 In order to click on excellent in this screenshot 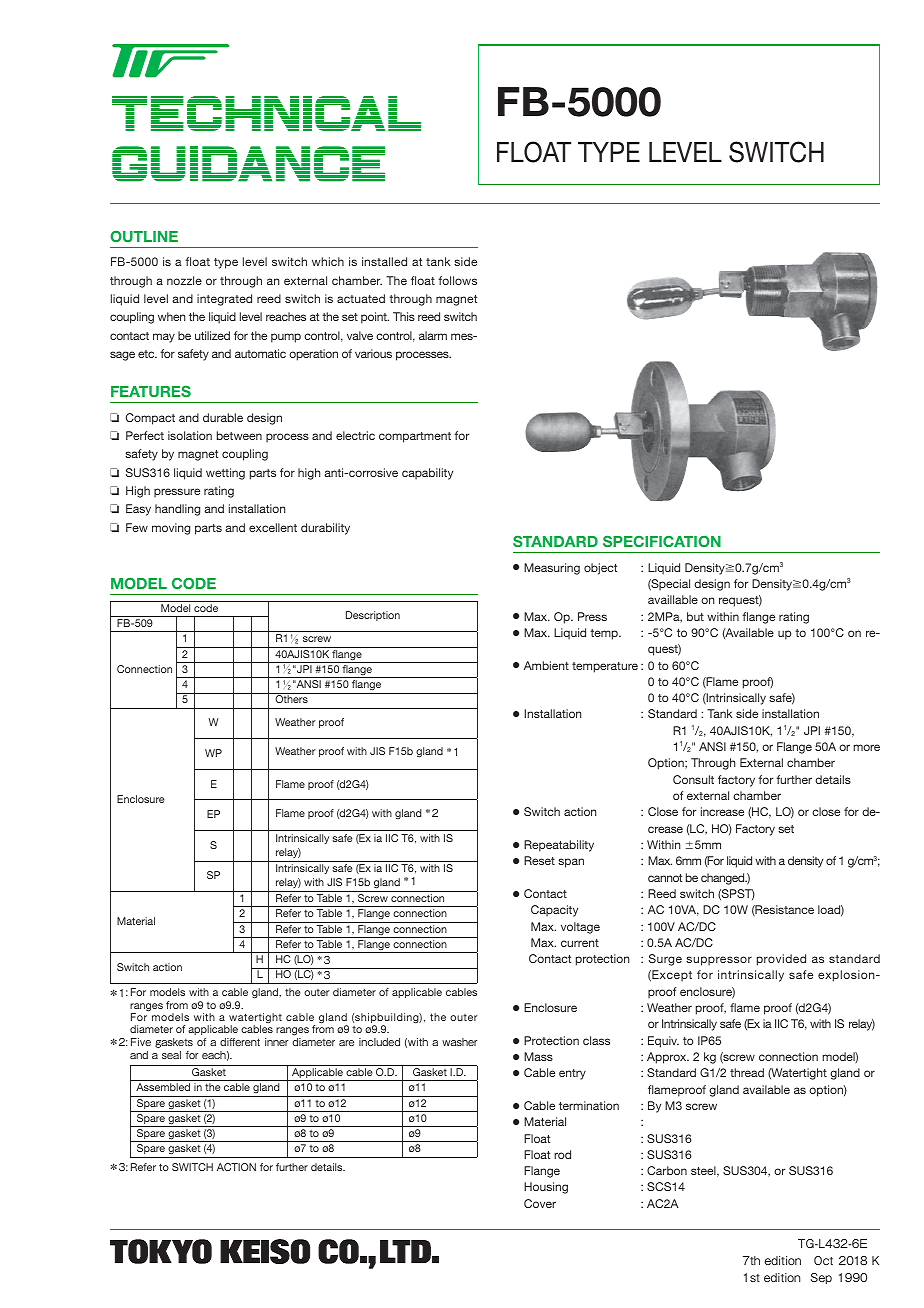, I will do `click(273, 527)`.
